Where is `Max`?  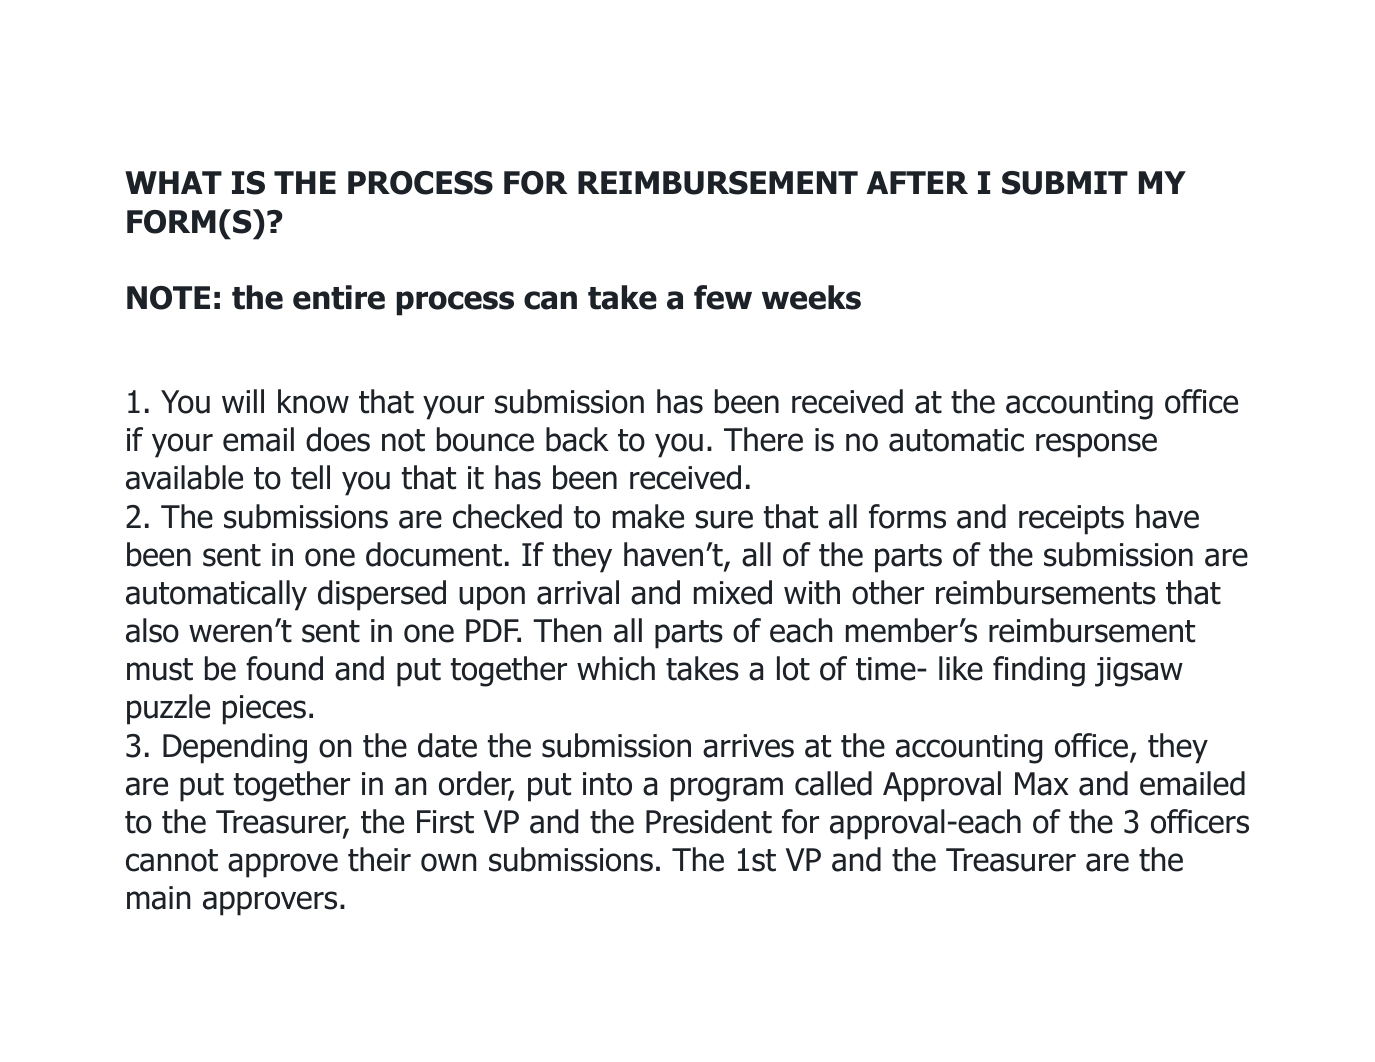
Max is located at coordinates (1042, 784).
